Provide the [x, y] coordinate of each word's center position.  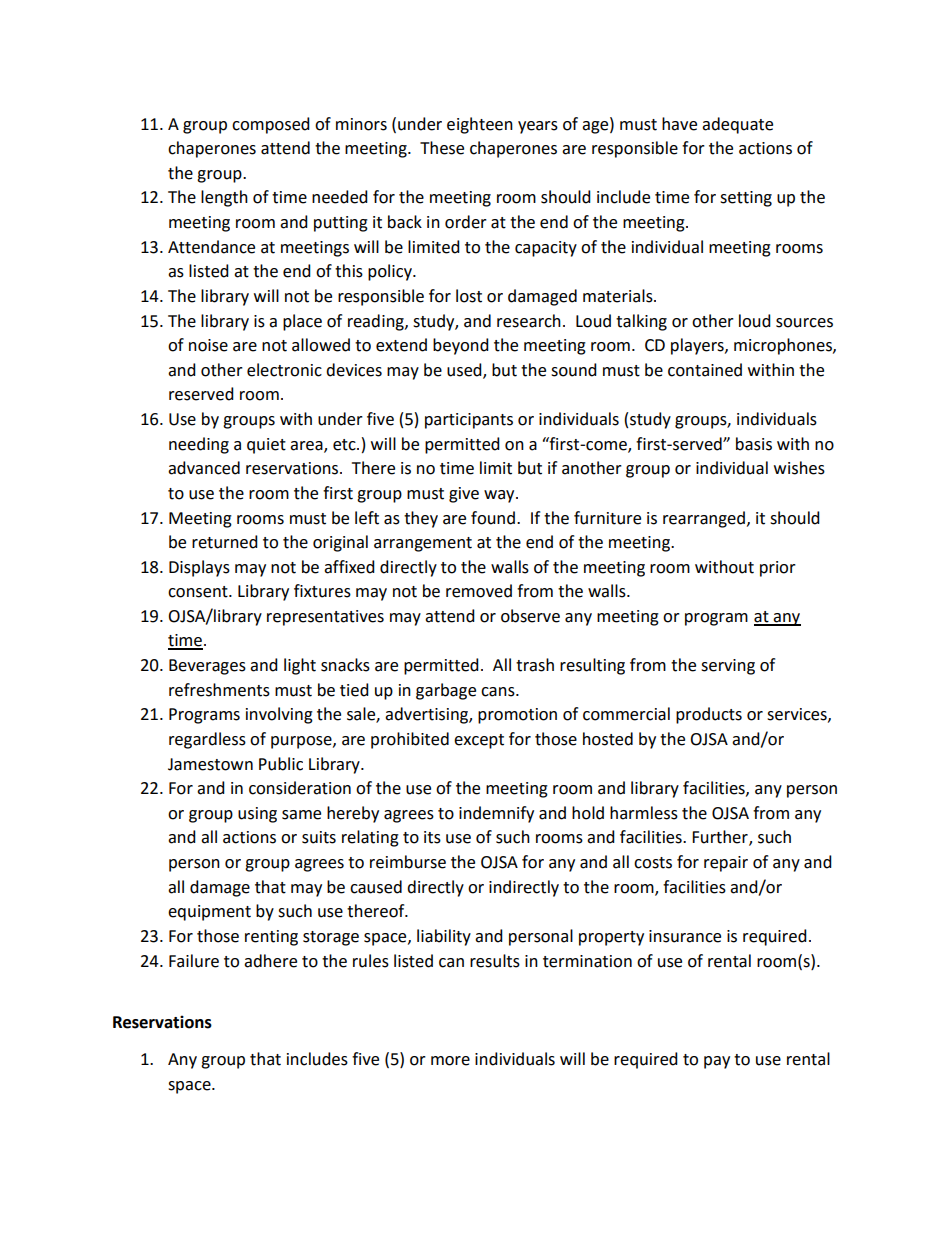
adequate [737, 125]
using [257, 815]
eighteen [480, 125]
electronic [284, 370]
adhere [270, 961]
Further [721, 838]
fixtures [322, 591]
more [450, 1061]
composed [271, 125]
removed [479, 591]
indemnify [496, 814]
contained [705, 370]
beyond [461, 346]
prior [778, 569]
